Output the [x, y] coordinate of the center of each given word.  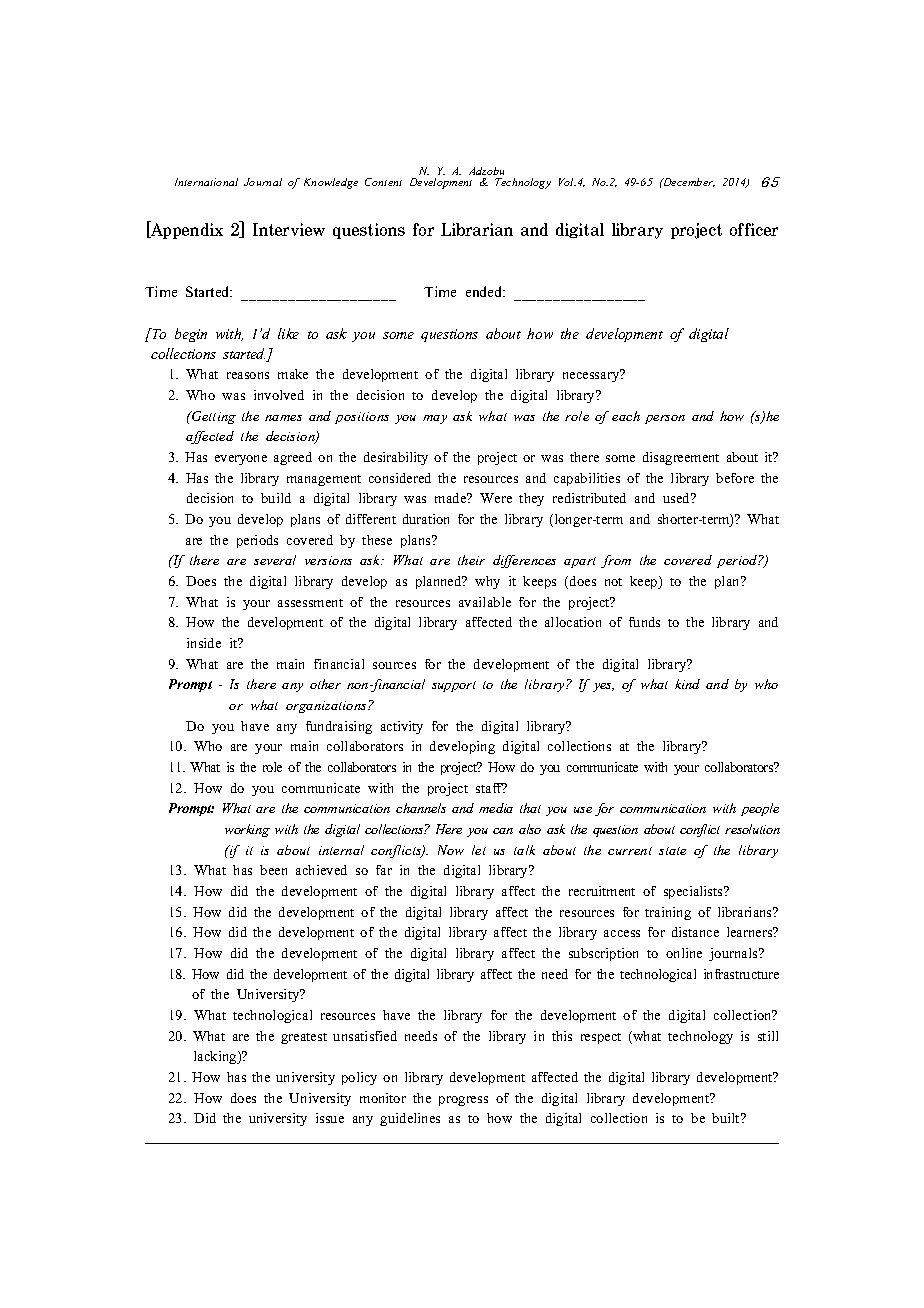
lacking [216, 1057]
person [665, 419]
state [672, 851]
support [454, 686]
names [283, 418]
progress [463, 1101]
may [435, 419]
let [479, 850]
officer [754, 229]
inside [204, 643]
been [273, 870]
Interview [289, 229]
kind [687, 684]
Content [383, 182]
